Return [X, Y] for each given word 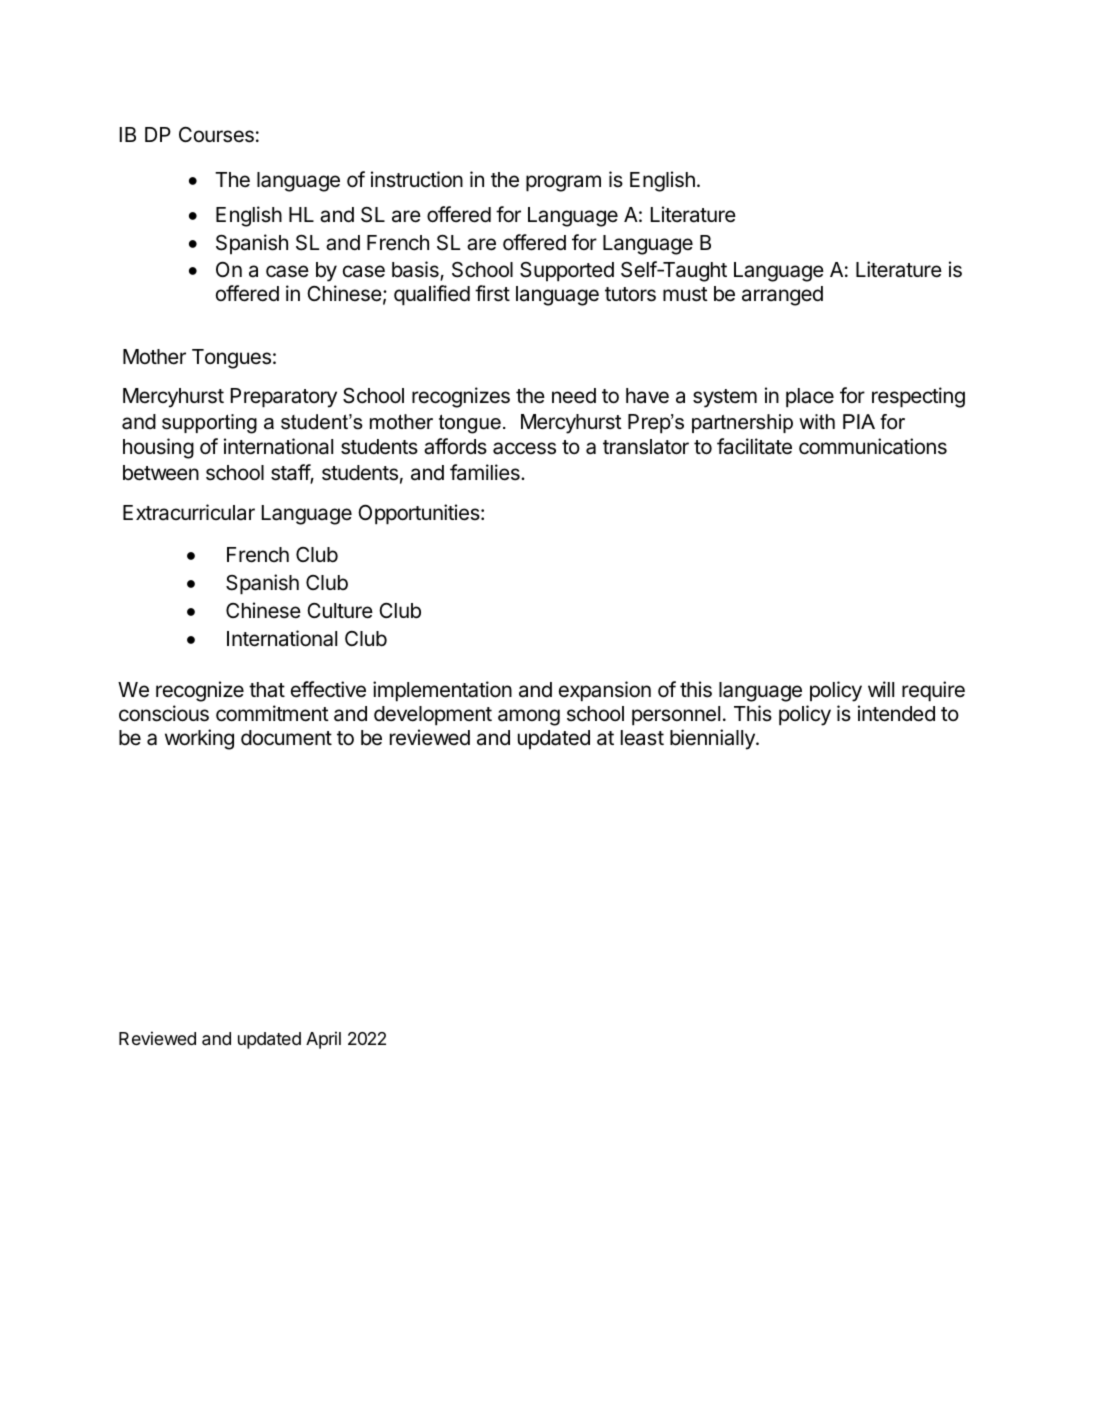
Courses [216, 135]
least [642, 738]
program [563, 183]
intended [896, 713]
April [323, 1040]
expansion [605, 691]
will [881, 689]
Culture [340, 611]
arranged [782, 296]
